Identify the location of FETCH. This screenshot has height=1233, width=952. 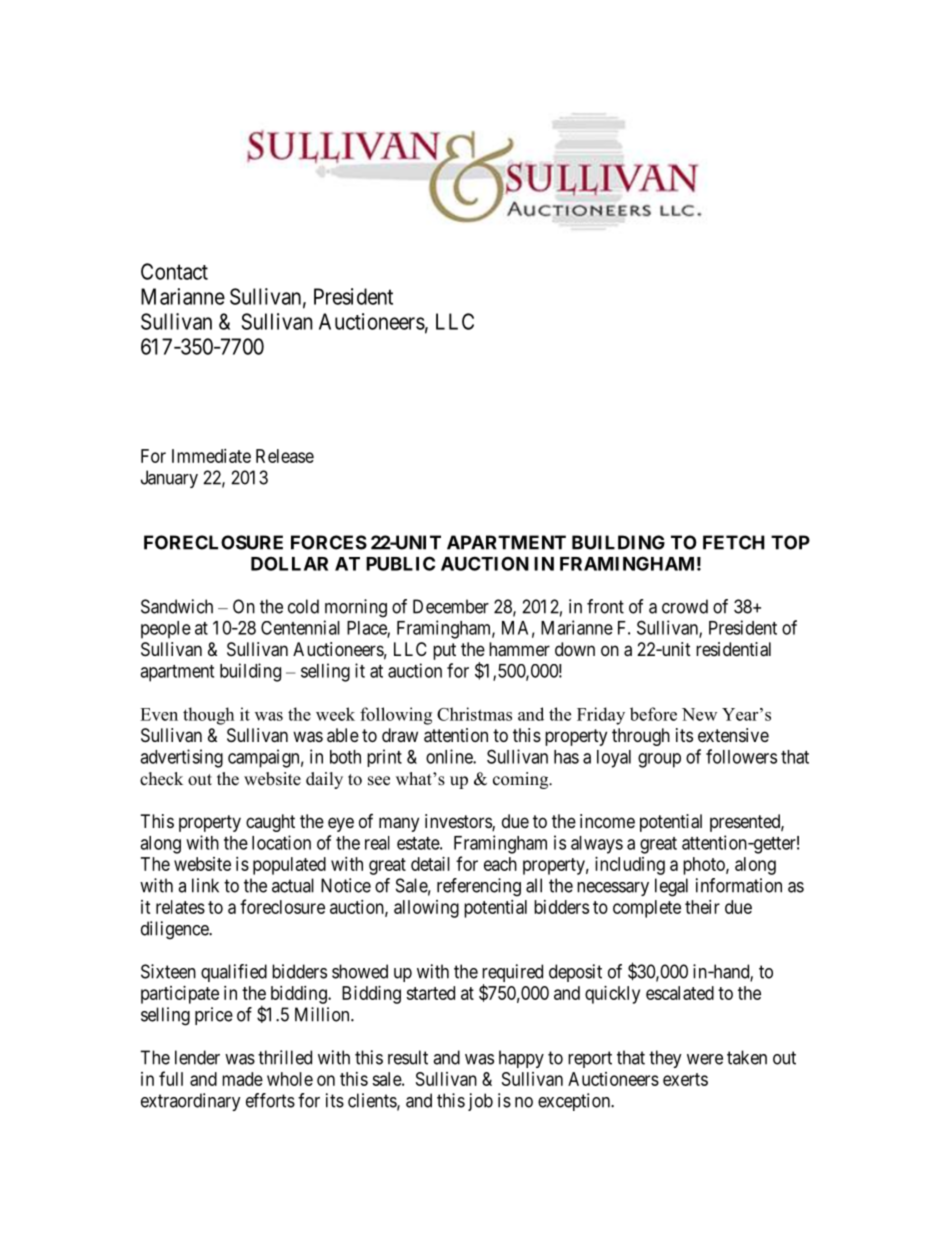
(734, 542).
